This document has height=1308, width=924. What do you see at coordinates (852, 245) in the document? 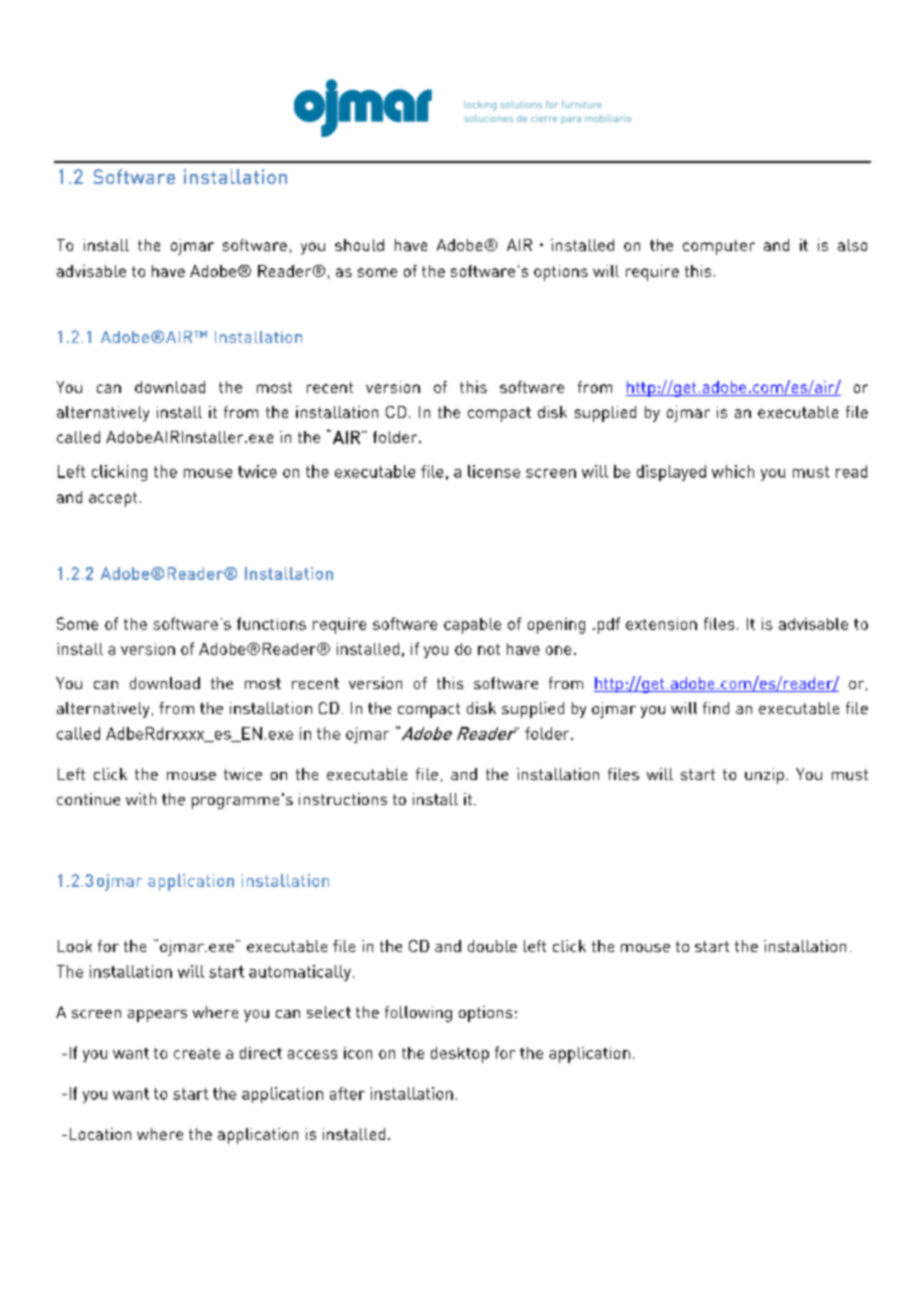
I see `also` at bounding box center [852, 245].
